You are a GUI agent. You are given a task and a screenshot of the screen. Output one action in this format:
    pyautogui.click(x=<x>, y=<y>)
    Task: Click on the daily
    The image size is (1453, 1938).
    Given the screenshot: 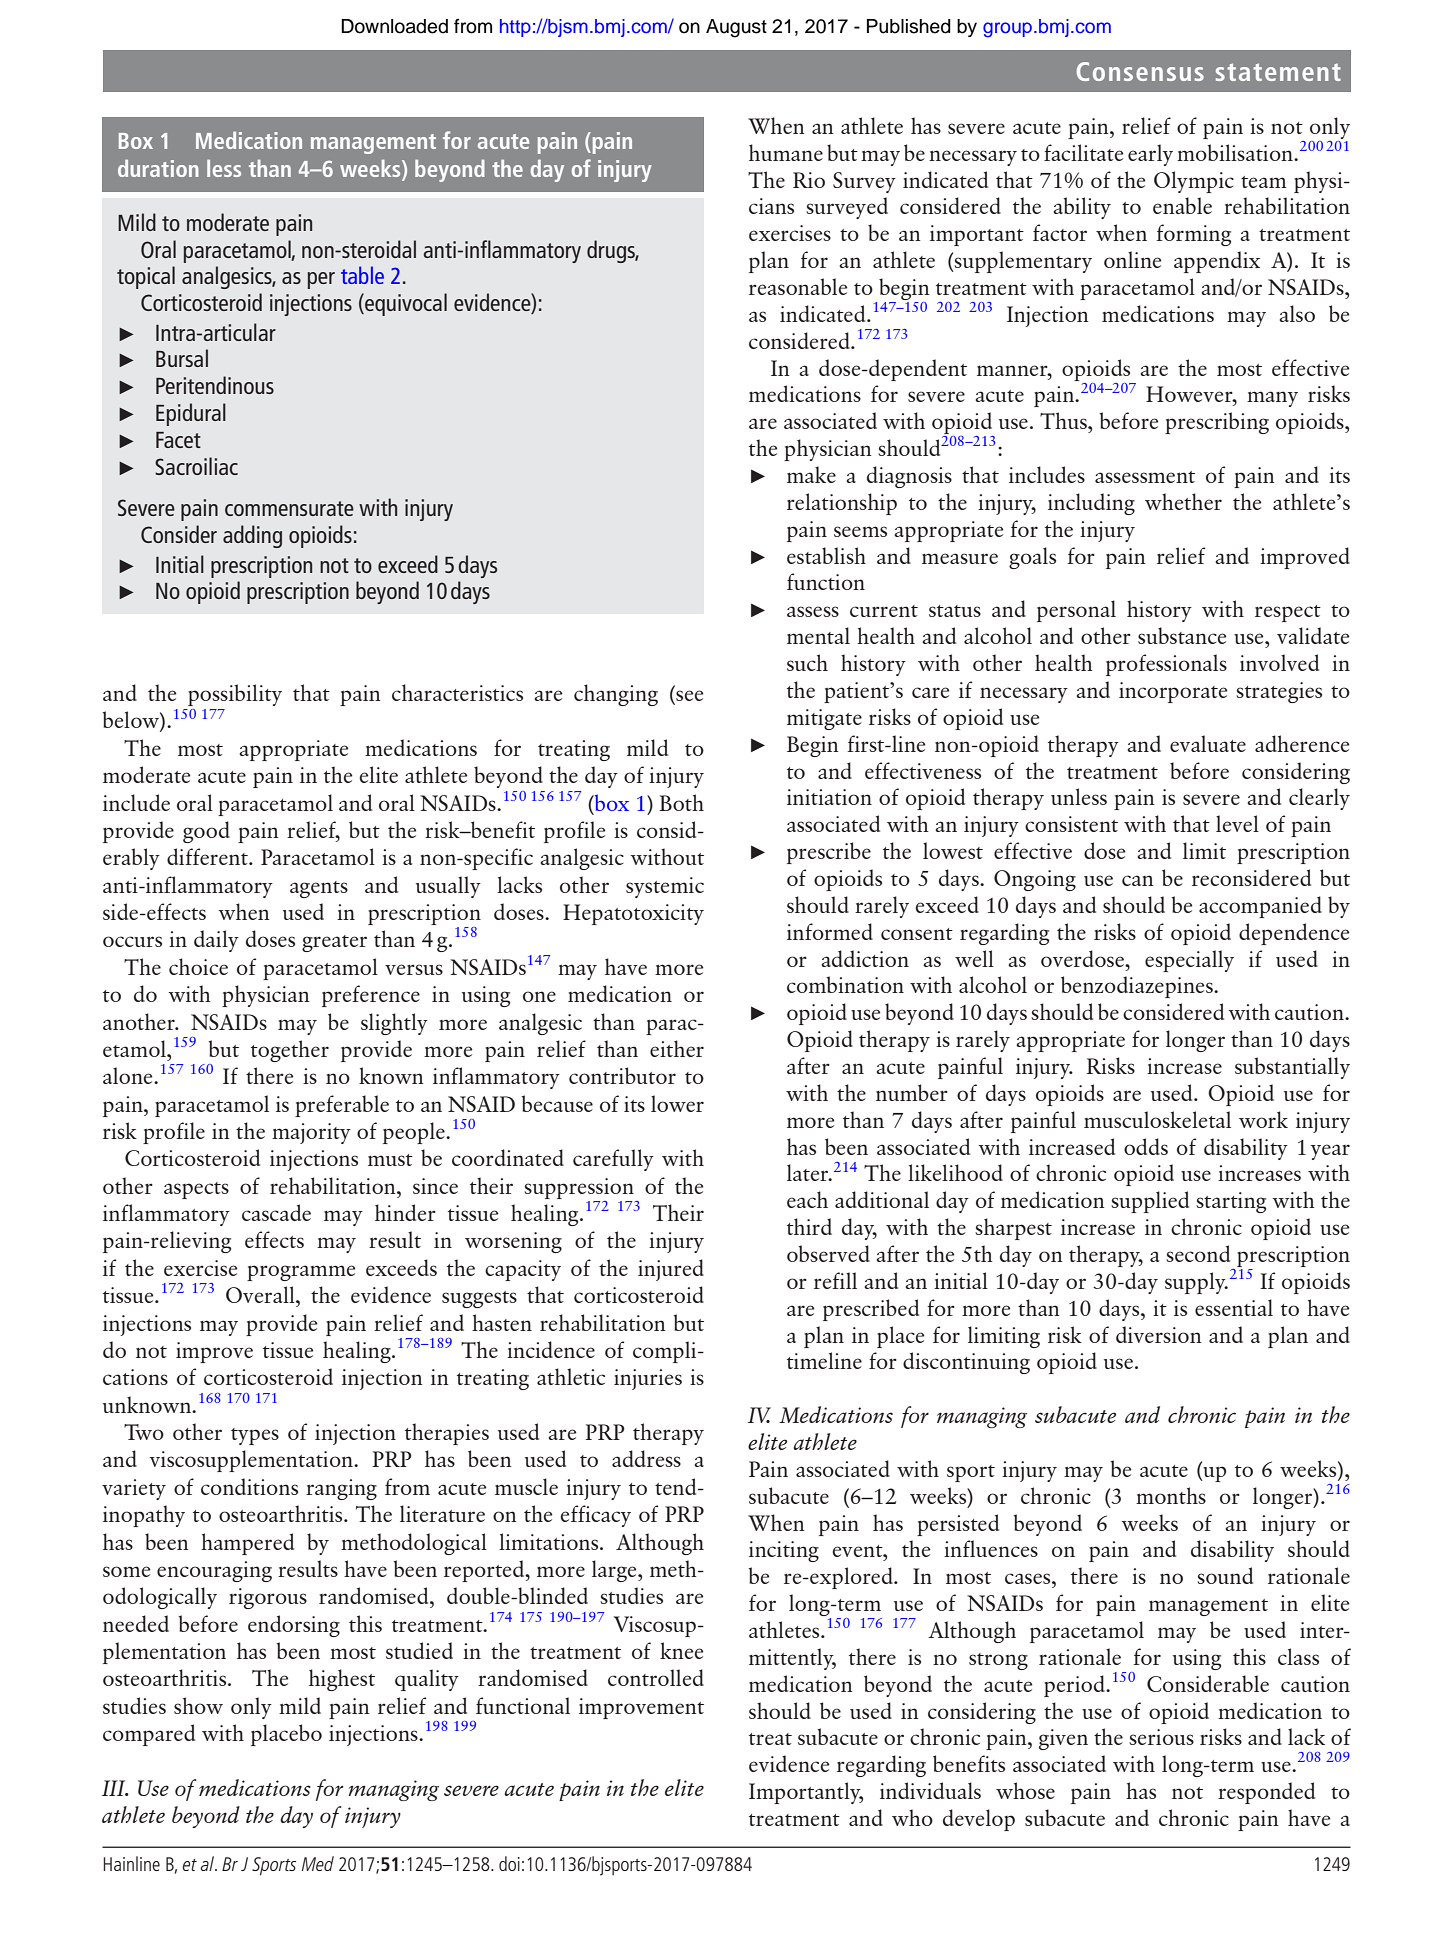 What is the action you would take?
    pyautogui.click(x=216, y=941)
